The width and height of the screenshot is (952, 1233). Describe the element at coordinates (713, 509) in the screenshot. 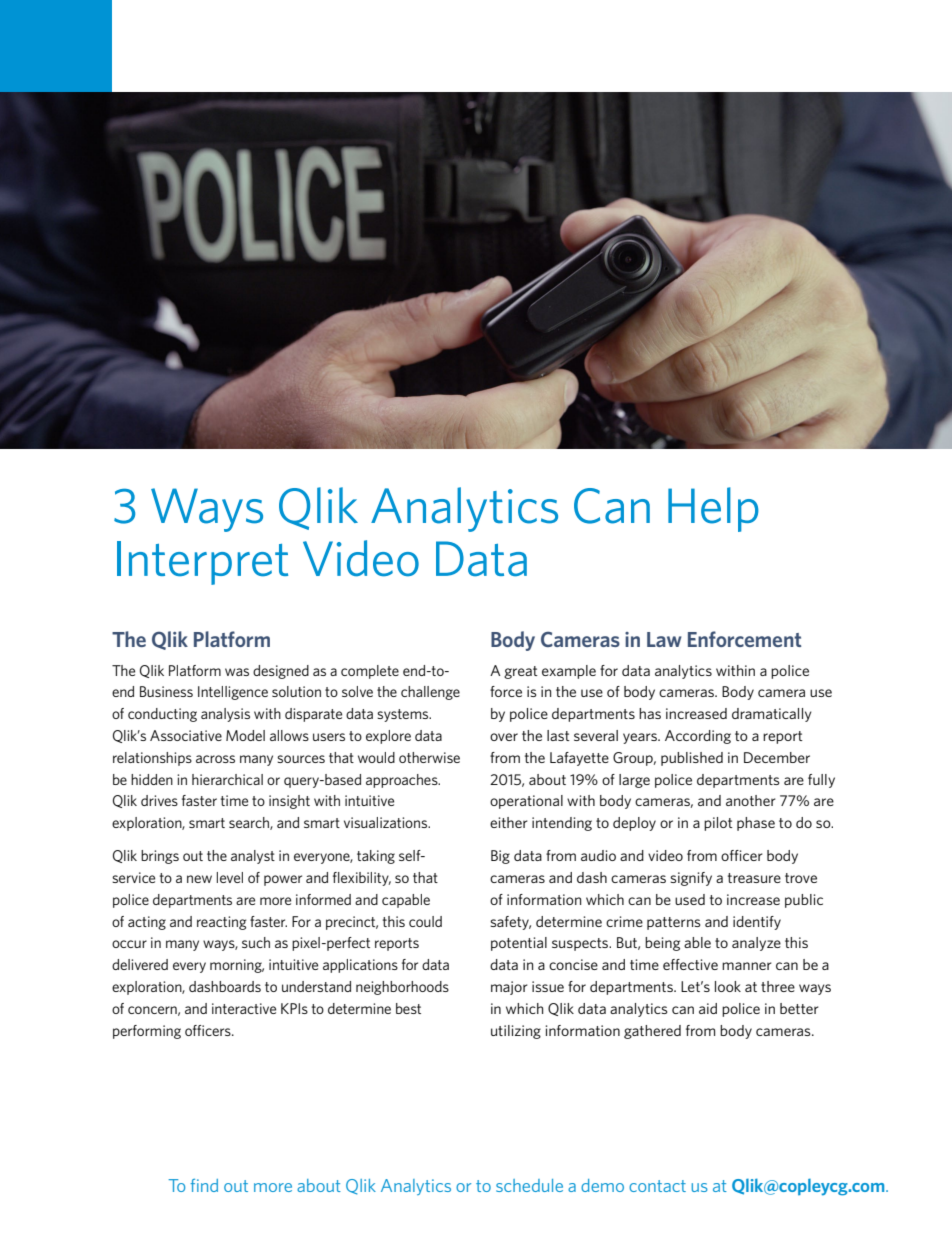

I see `Help` at that location.
